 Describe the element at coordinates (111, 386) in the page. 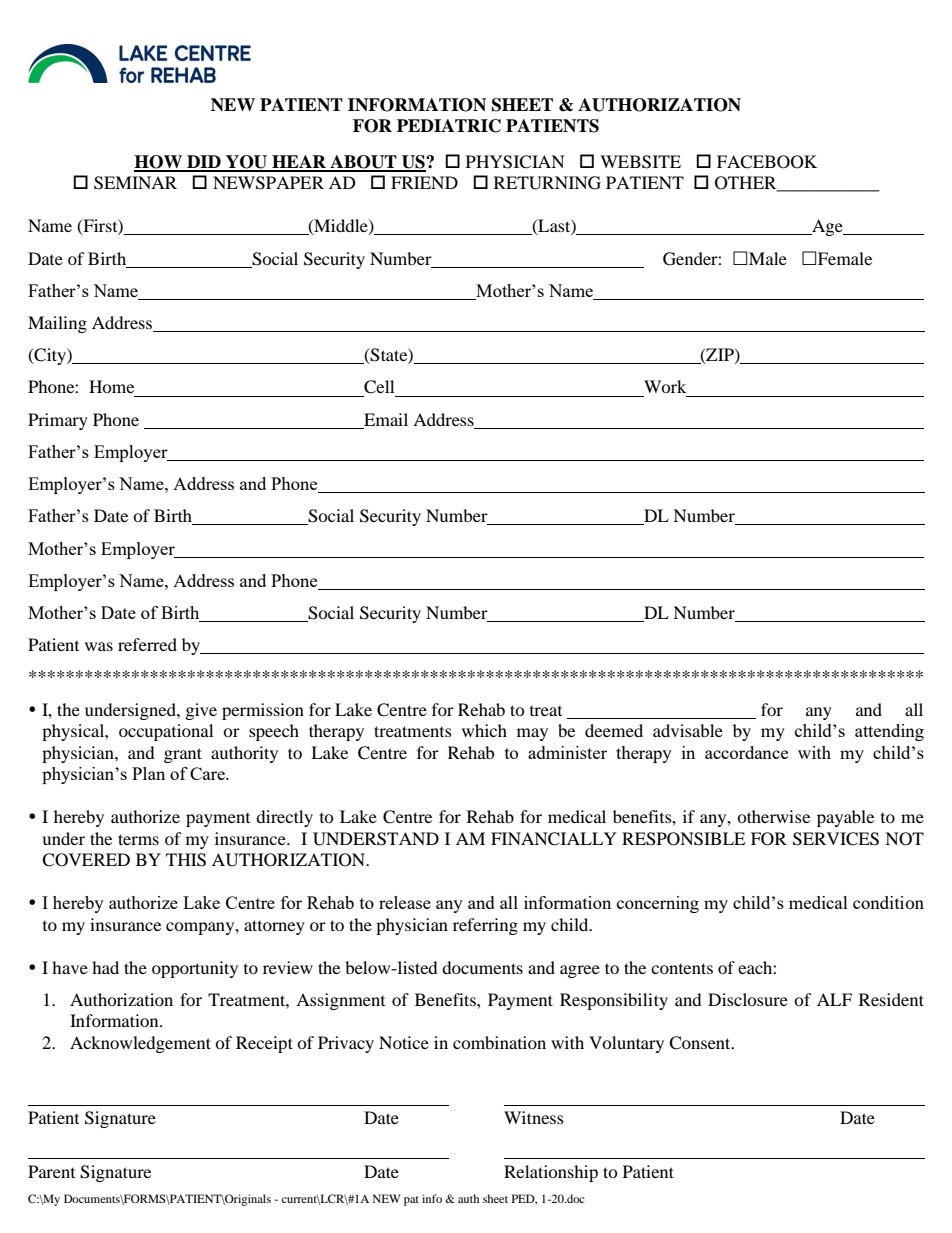

I see `Home` at that location.
